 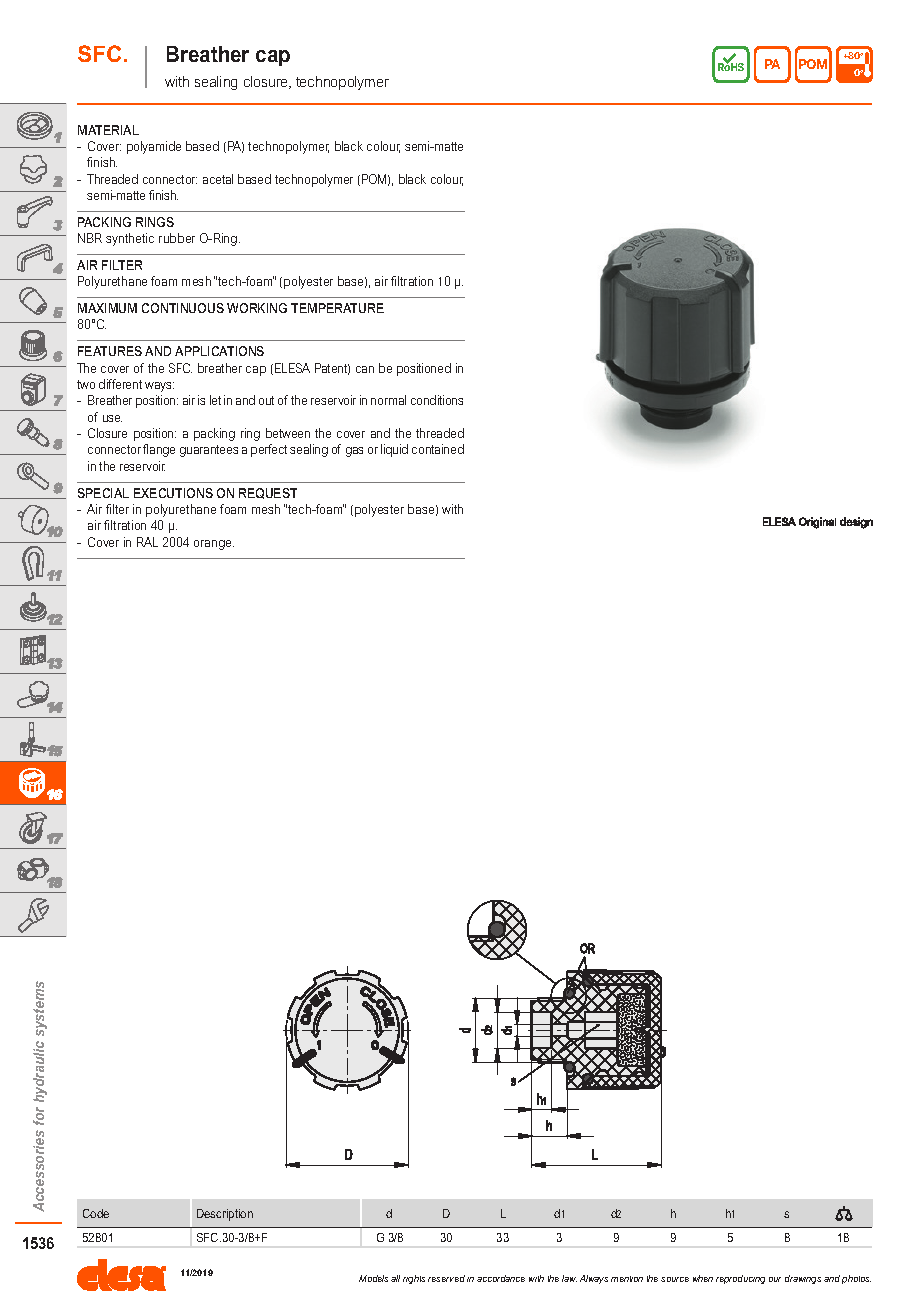 What do you see at coordinates (394, 450) in the screenshot?
I see `liquid` at bounding box center [394, 450].
